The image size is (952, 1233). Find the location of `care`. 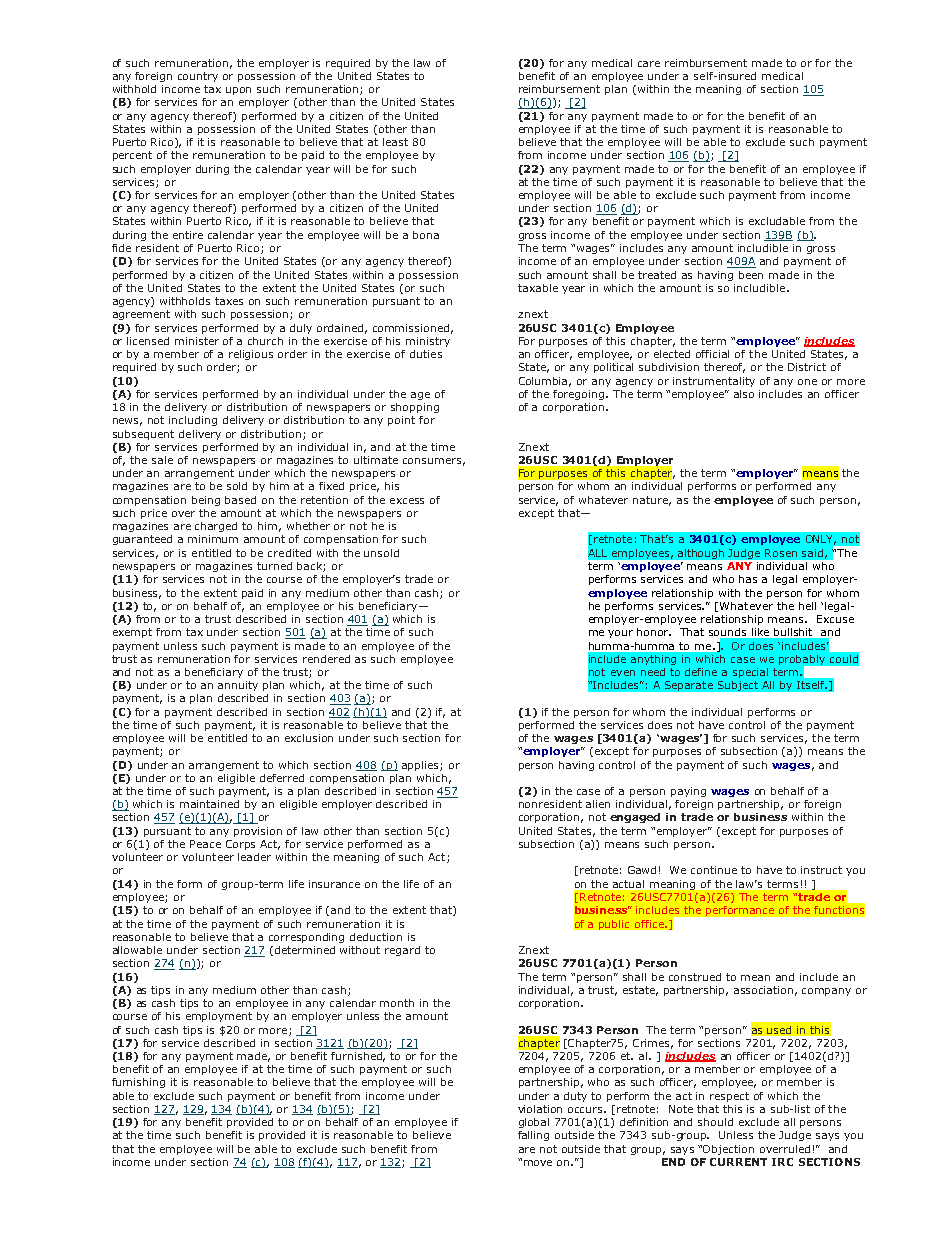

care is located at coordinates (649, 64).
